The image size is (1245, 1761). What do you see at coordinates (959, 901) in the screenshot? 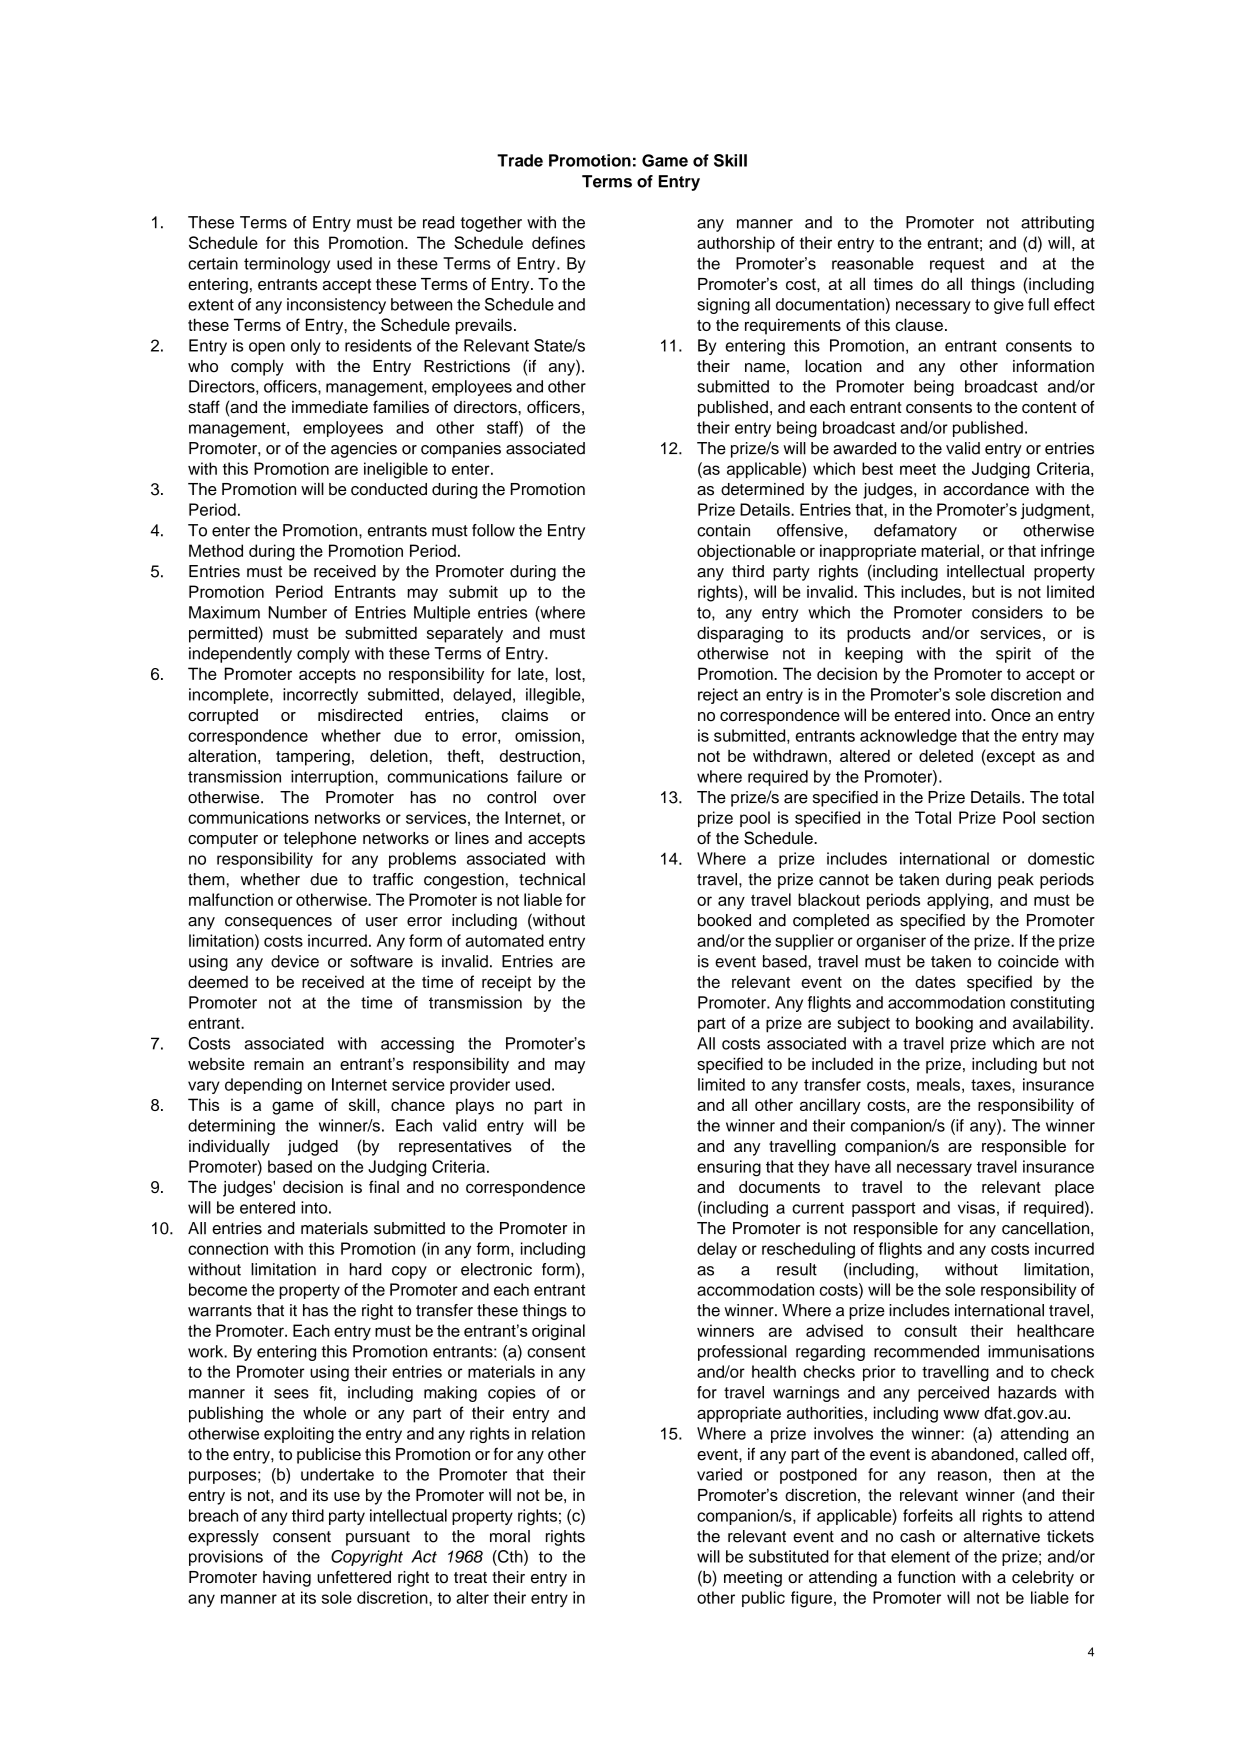
I see `applying` at bounding box center [959, 901].
